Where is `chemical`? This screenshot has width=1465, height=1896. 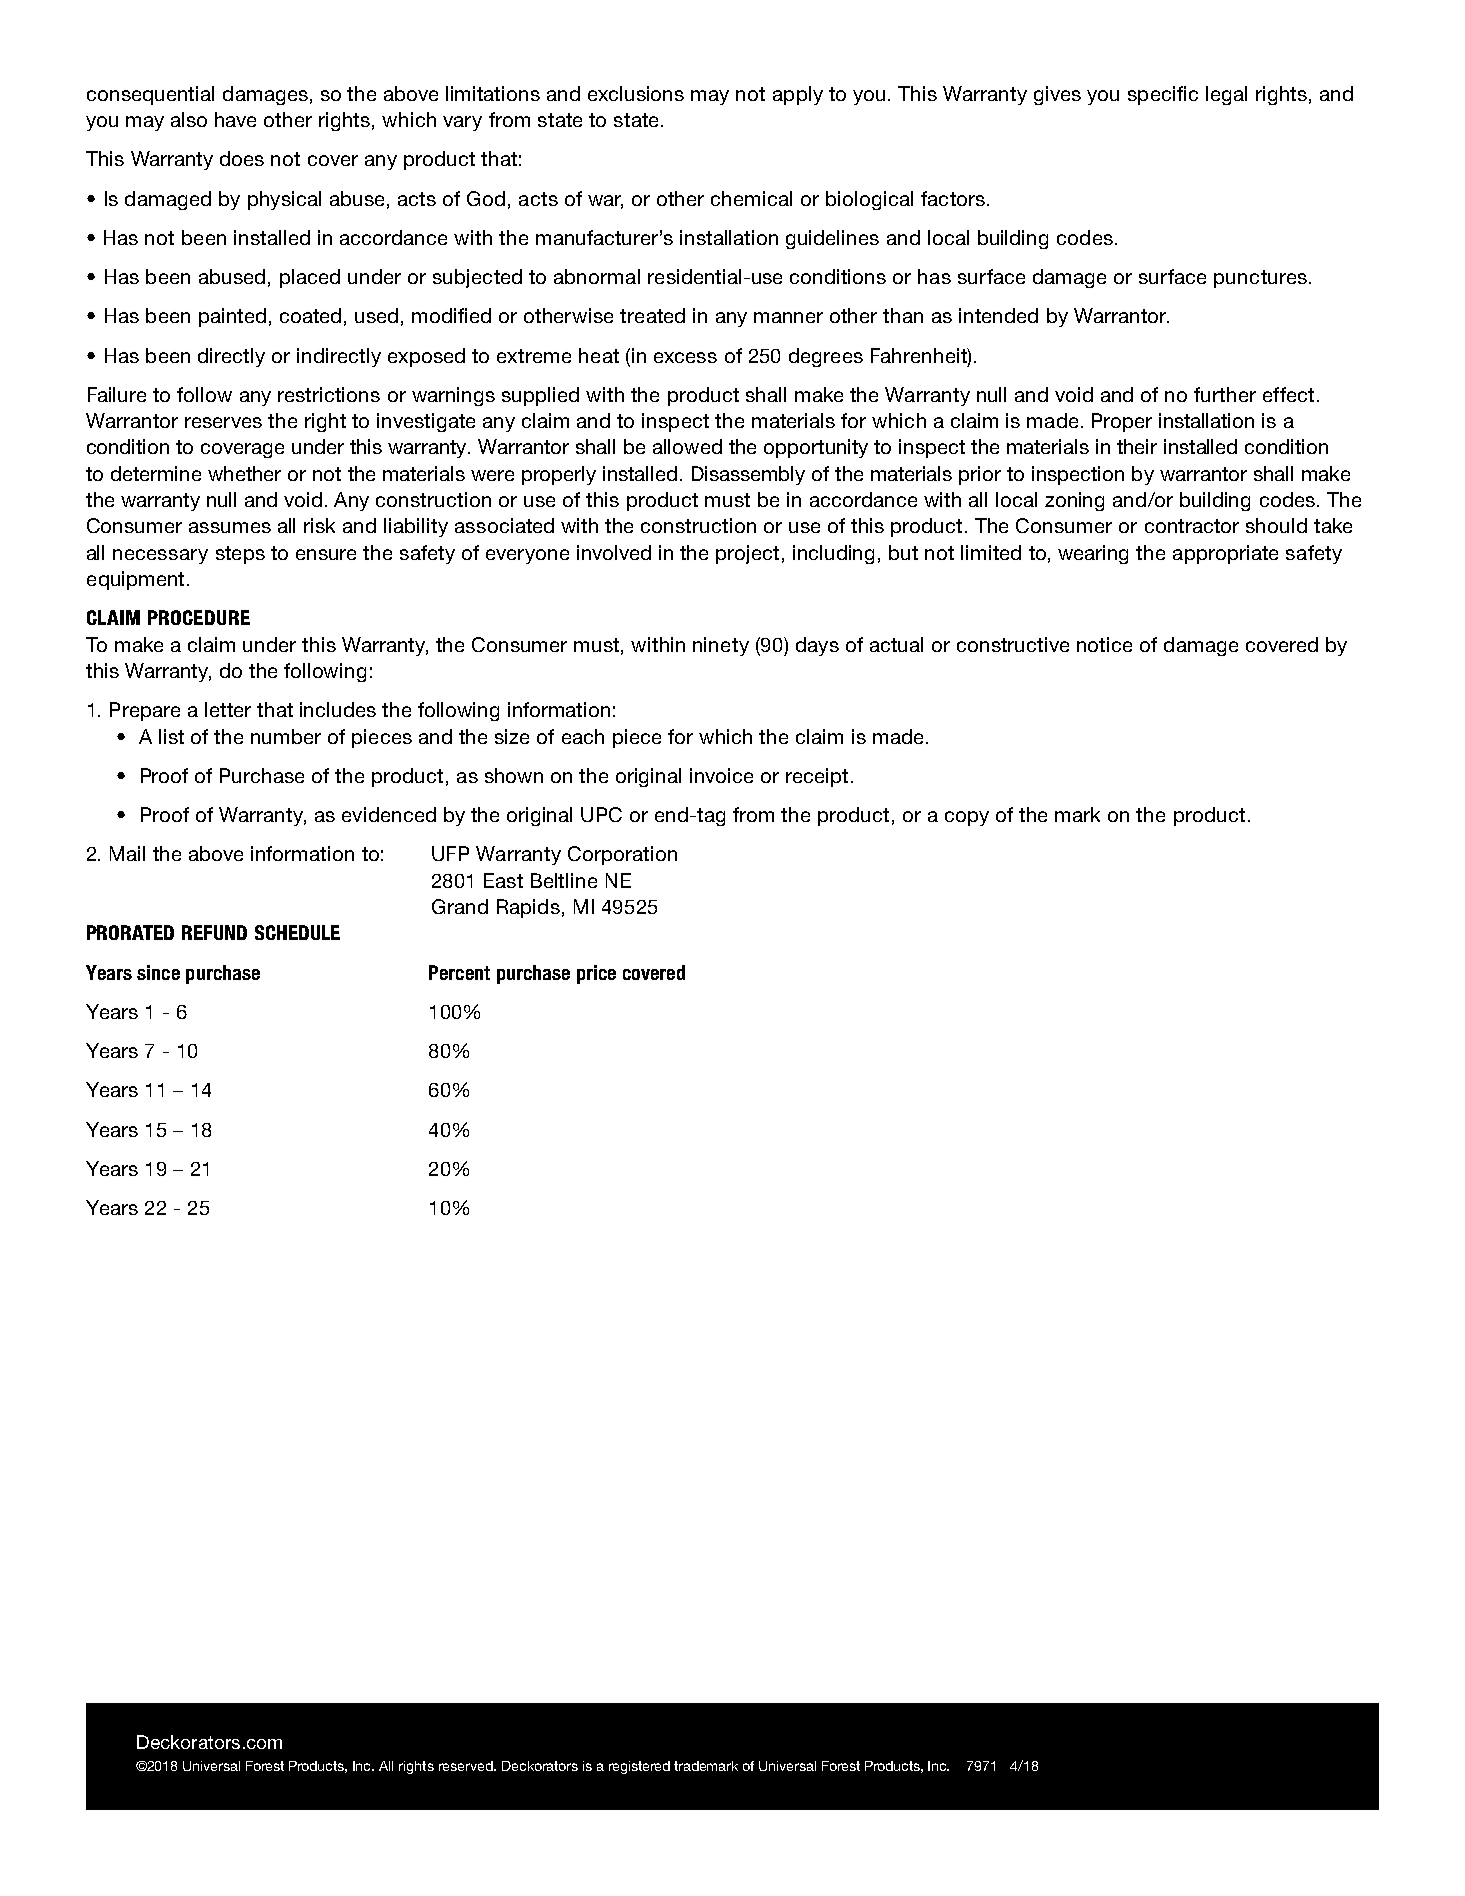 chemical is located at coordinates (751, 198).
